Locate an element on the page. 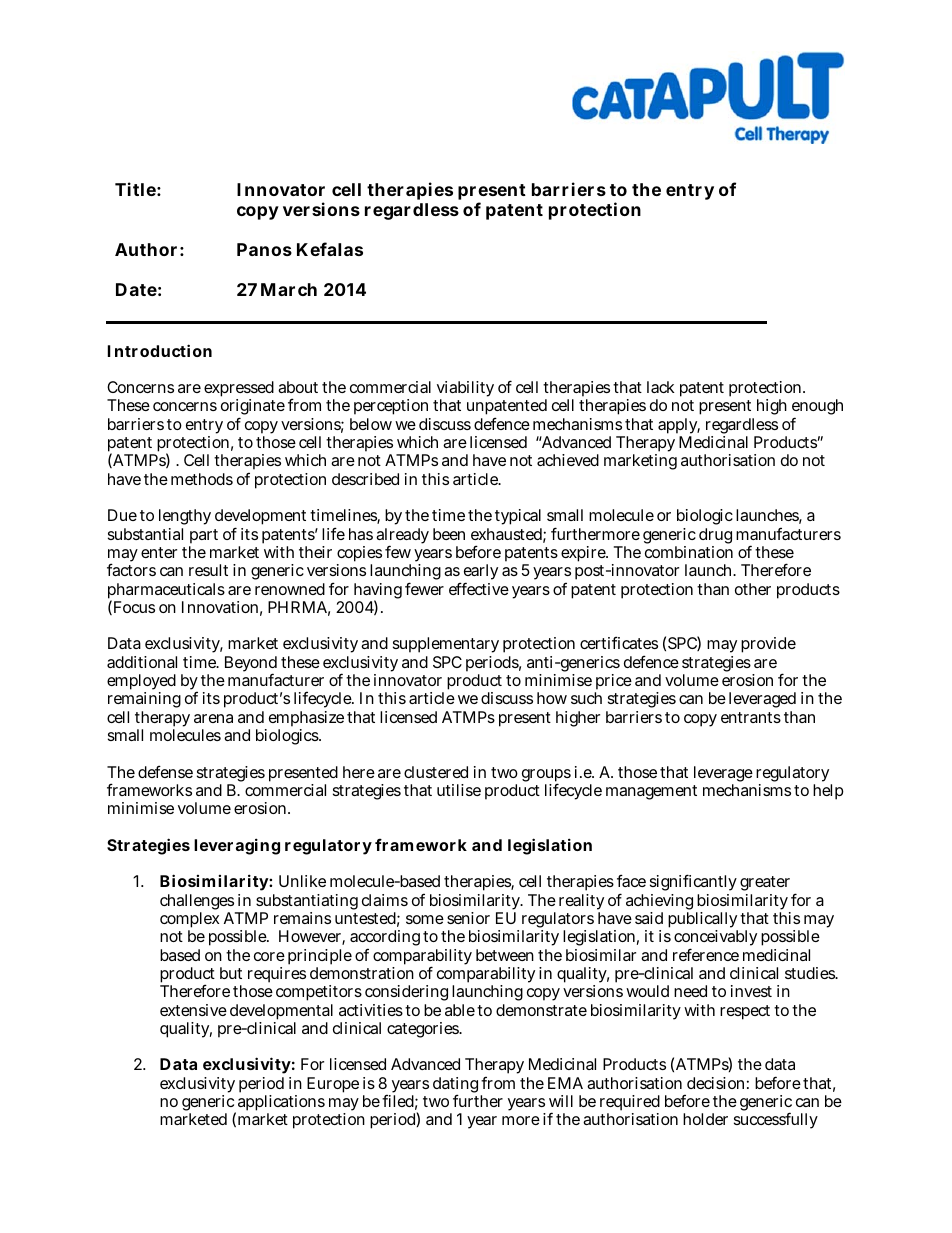 The image size is (952, 1233). Beyond is located at coordinates (251, 665).
